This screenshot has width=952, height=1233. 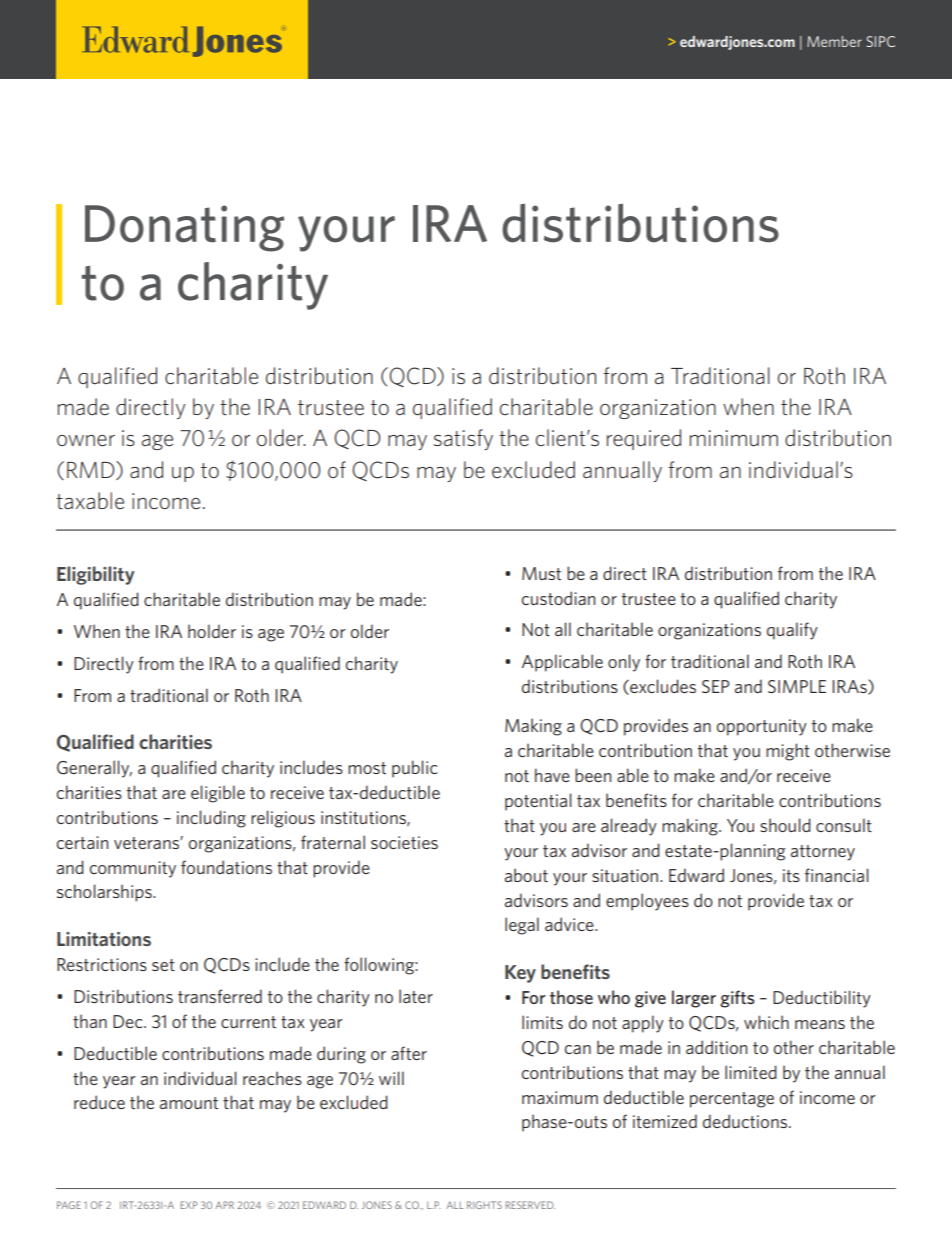 I want to click on minimum, so click(x=734, y=438).
